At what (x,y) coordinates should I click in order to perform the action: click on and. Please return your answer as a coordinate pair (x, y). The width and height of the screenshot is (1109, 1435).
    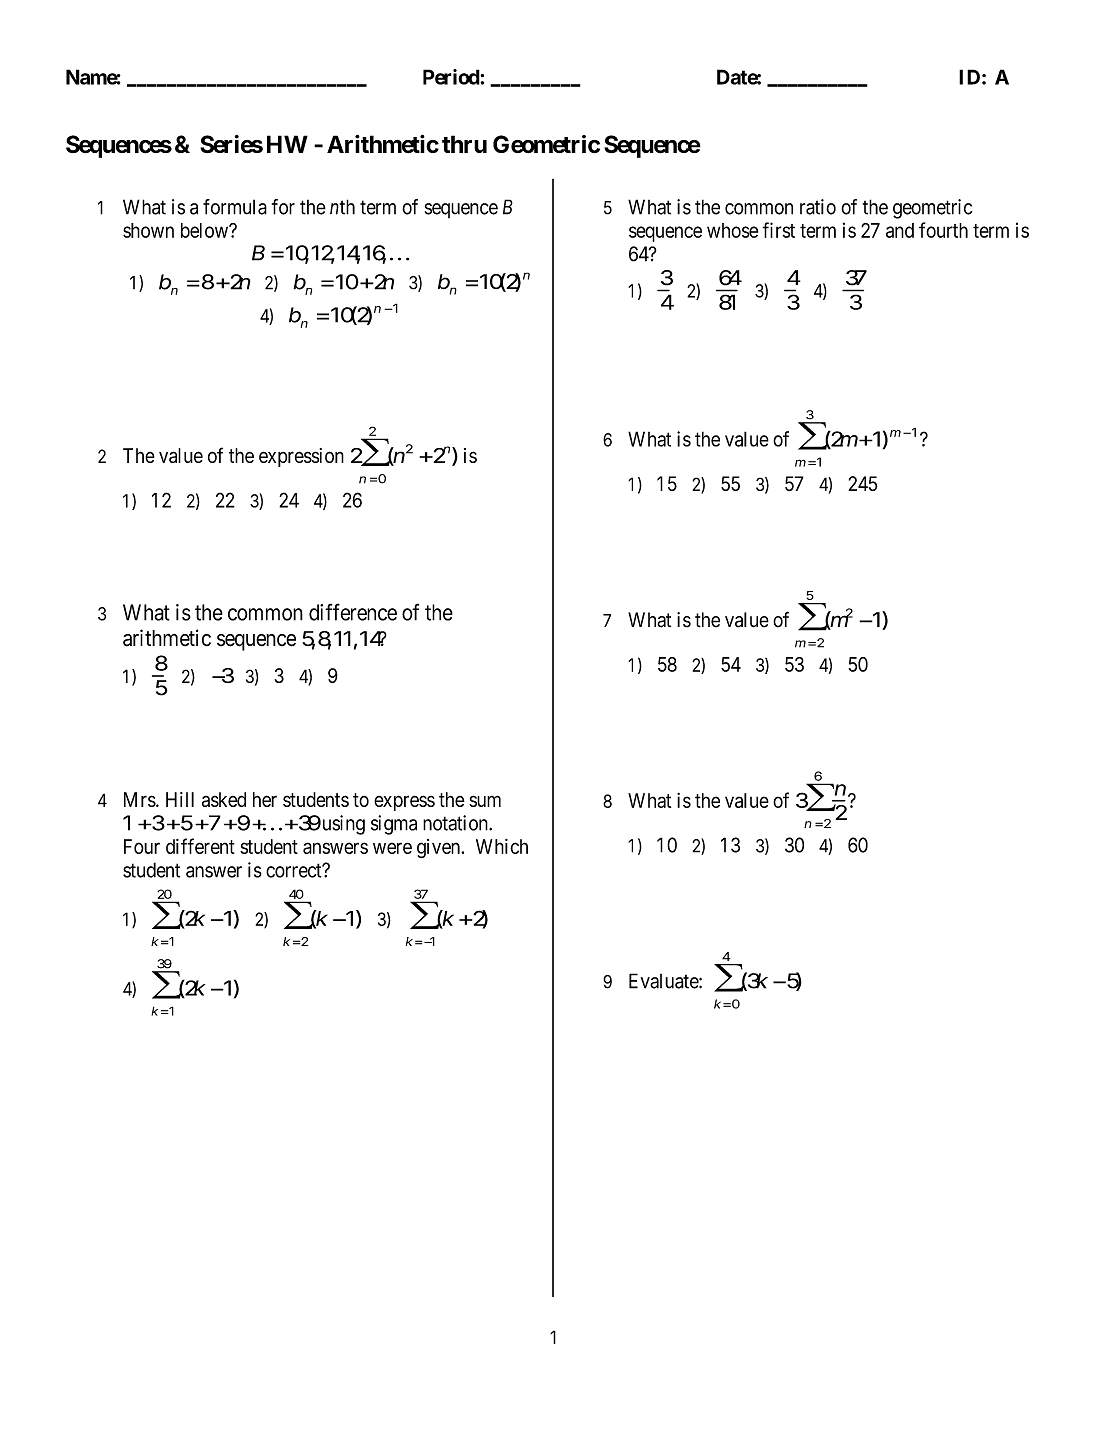
    Looking at the image, I should click on (900, 230).
